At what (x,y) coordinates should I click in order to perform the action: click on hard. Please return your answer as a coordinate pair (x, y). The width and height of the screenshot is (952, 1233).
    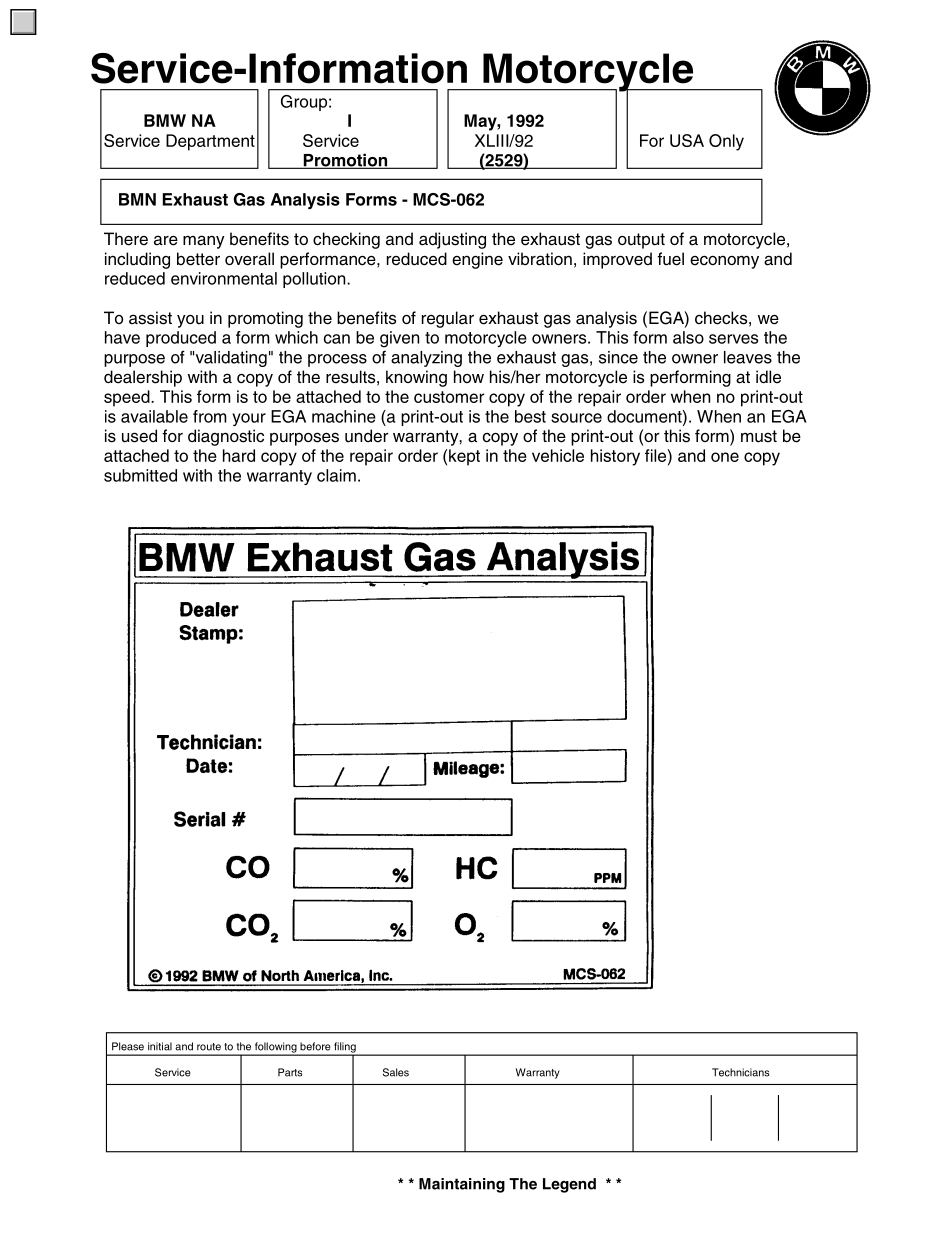
    Looking at the image, I should click on (239, 455).
